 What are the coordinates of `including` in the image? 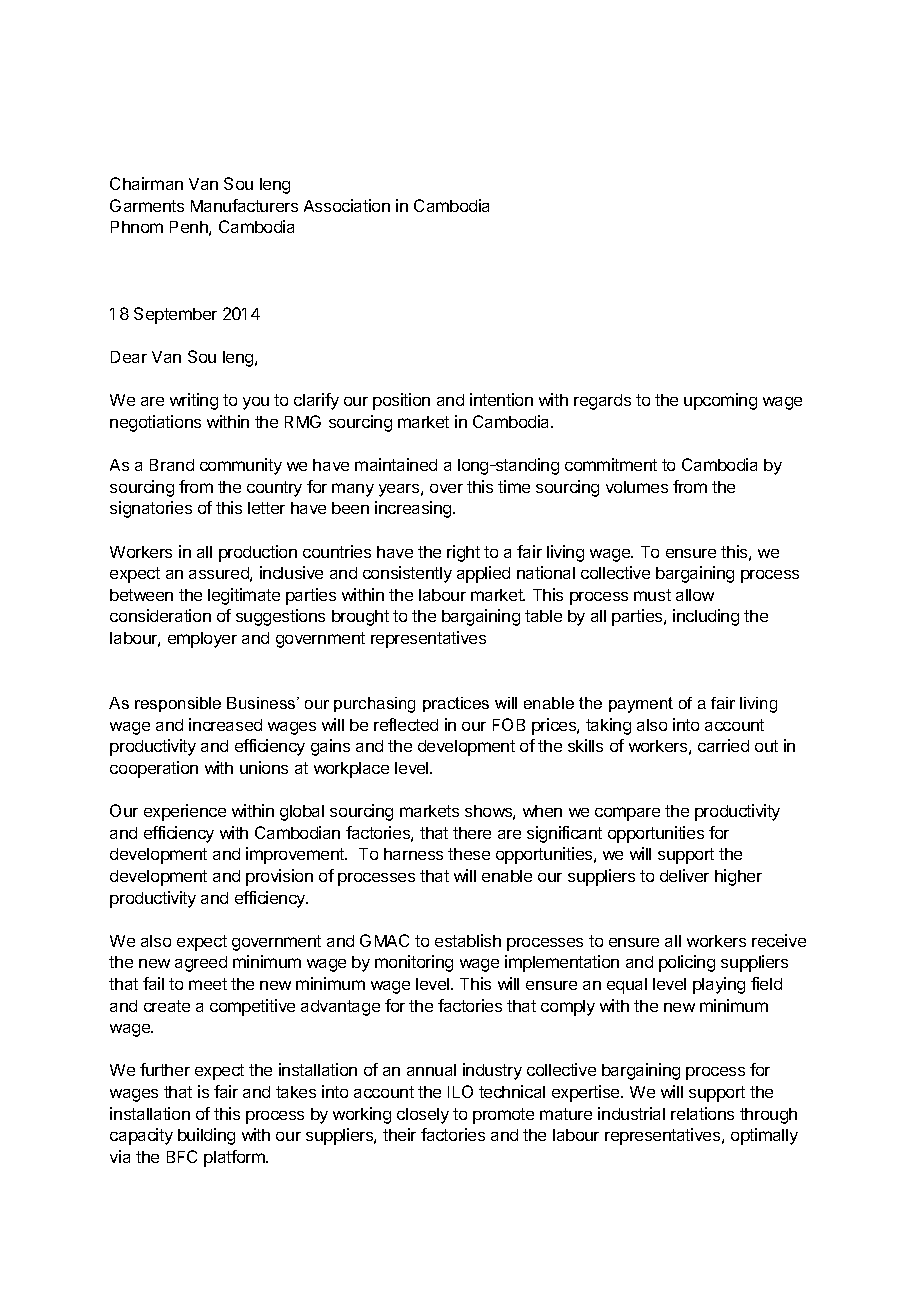 It's located at (706, 617).
